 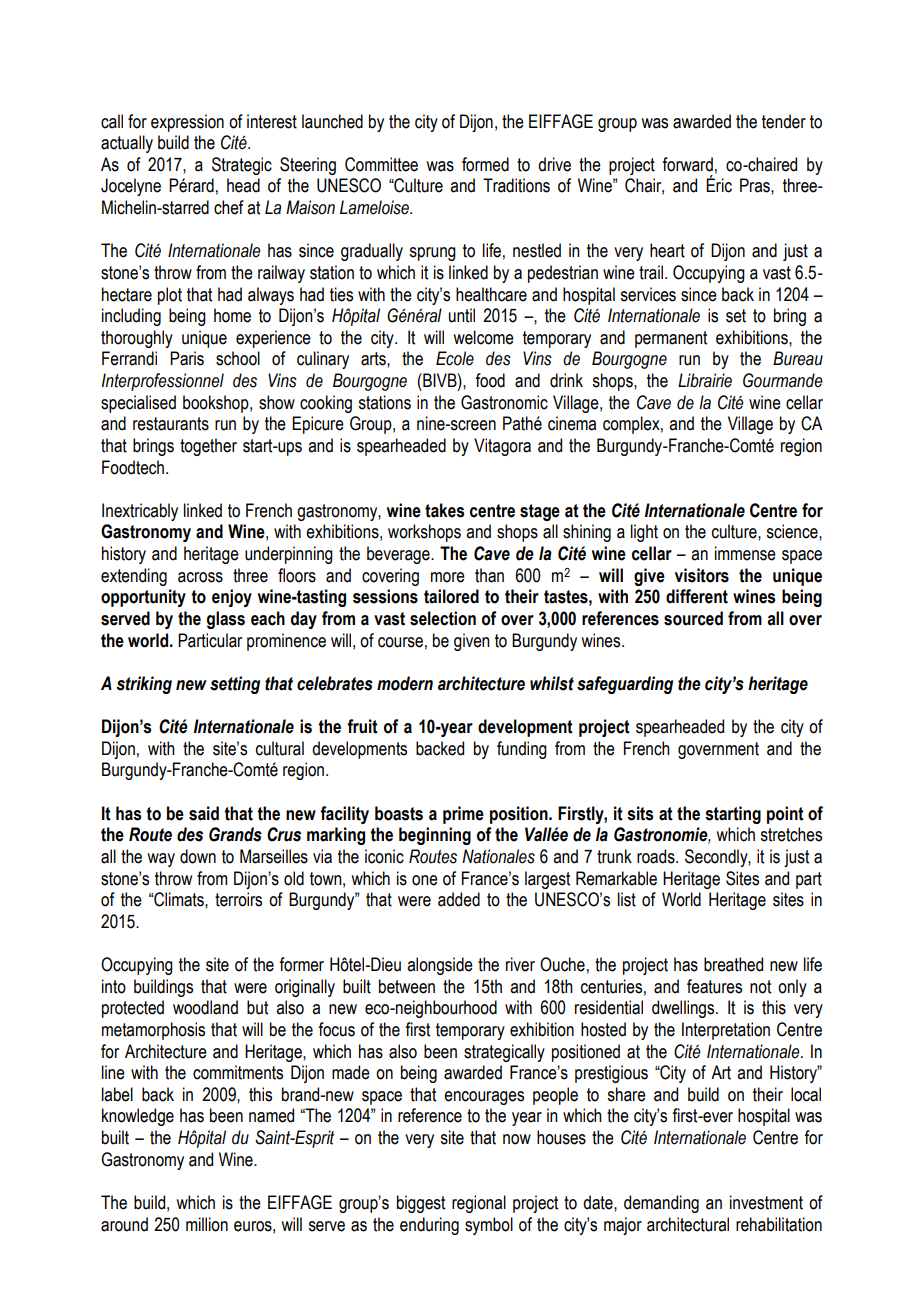 I want to click on setting, so click(x=235, y=685).
